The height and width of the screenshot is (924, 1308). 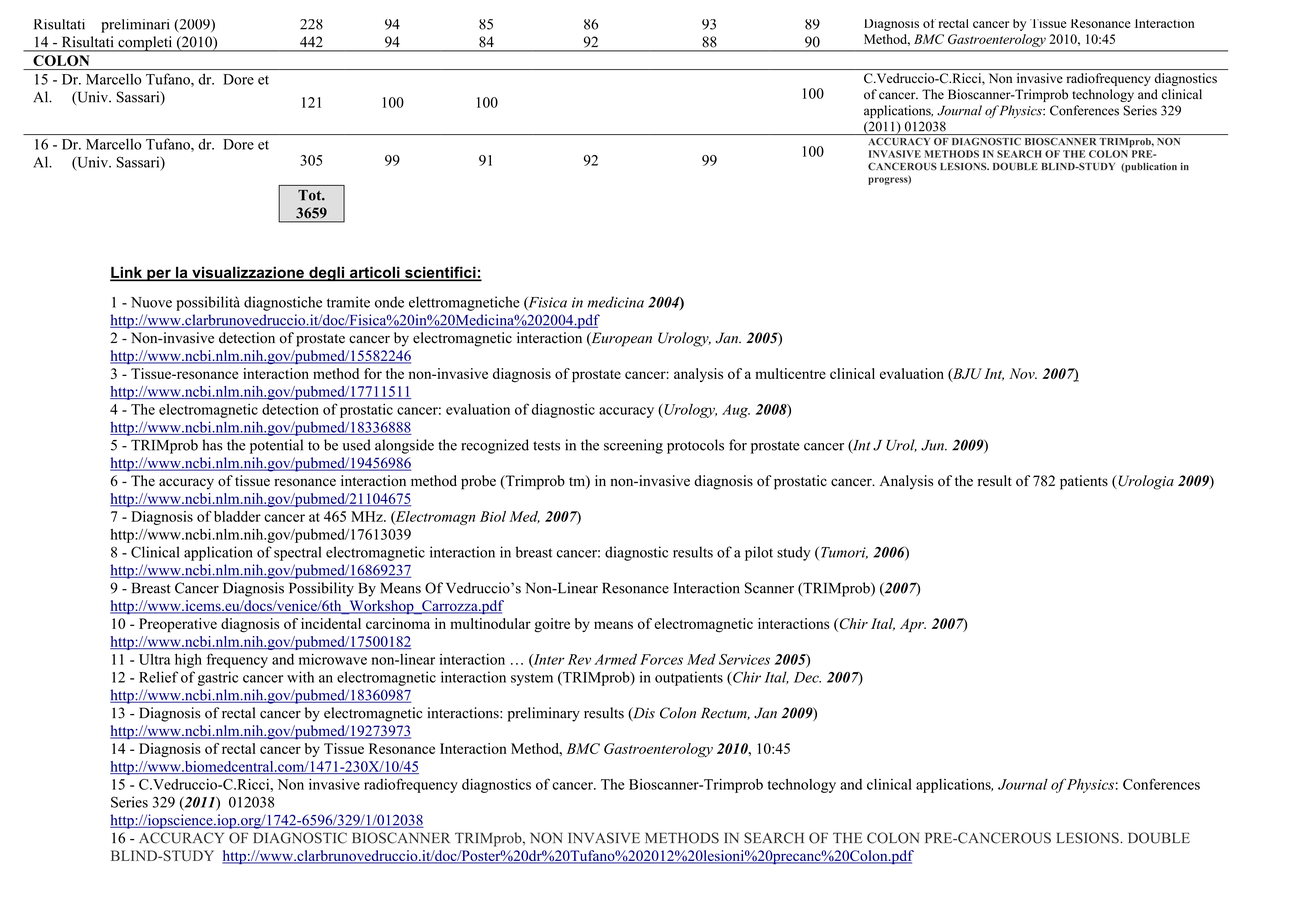 I want to click on gastric, so click(x=218, y=678).
